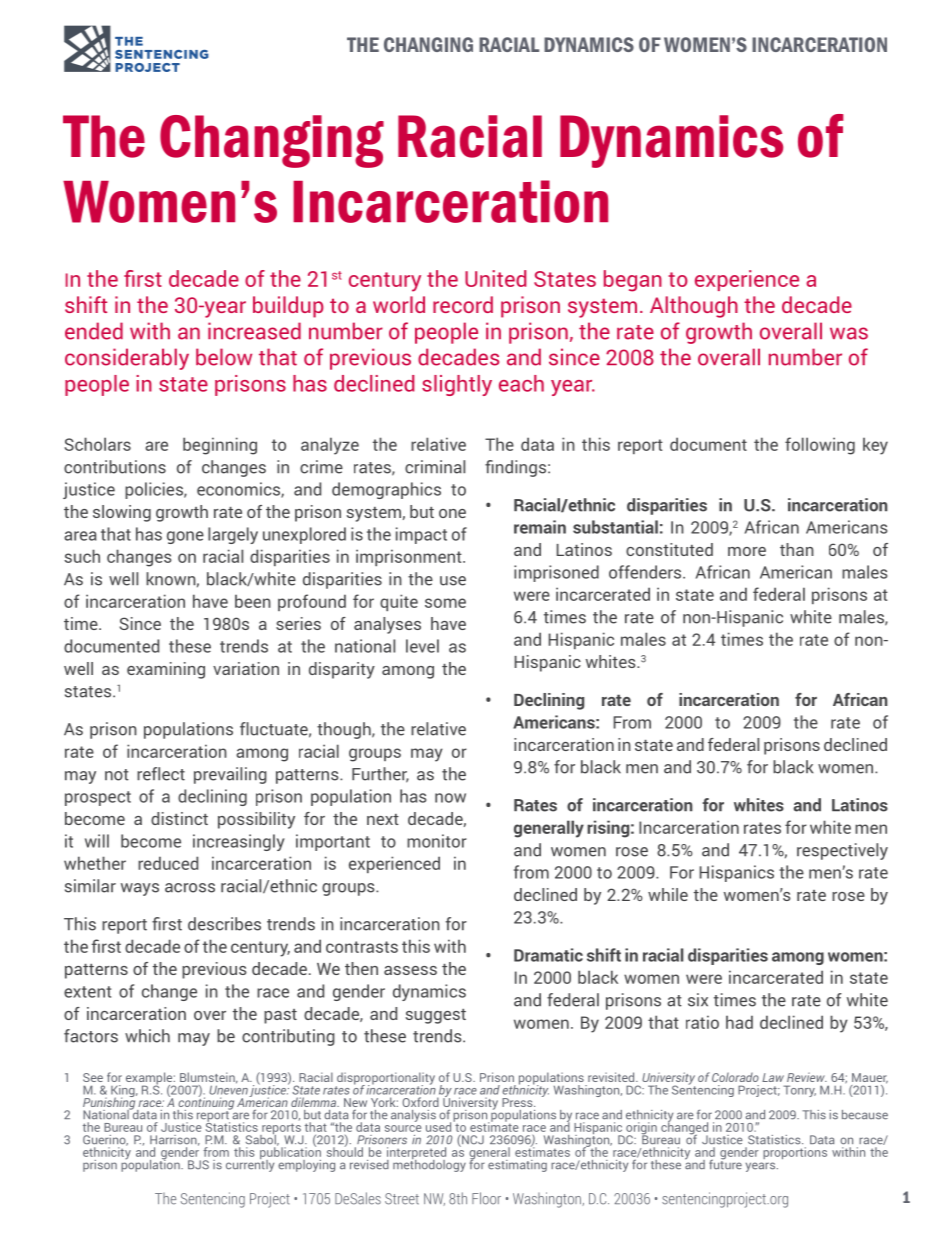 The height and width of the screenshot is (1233, 952). I want to click on proportions, so click(795, 1153).
